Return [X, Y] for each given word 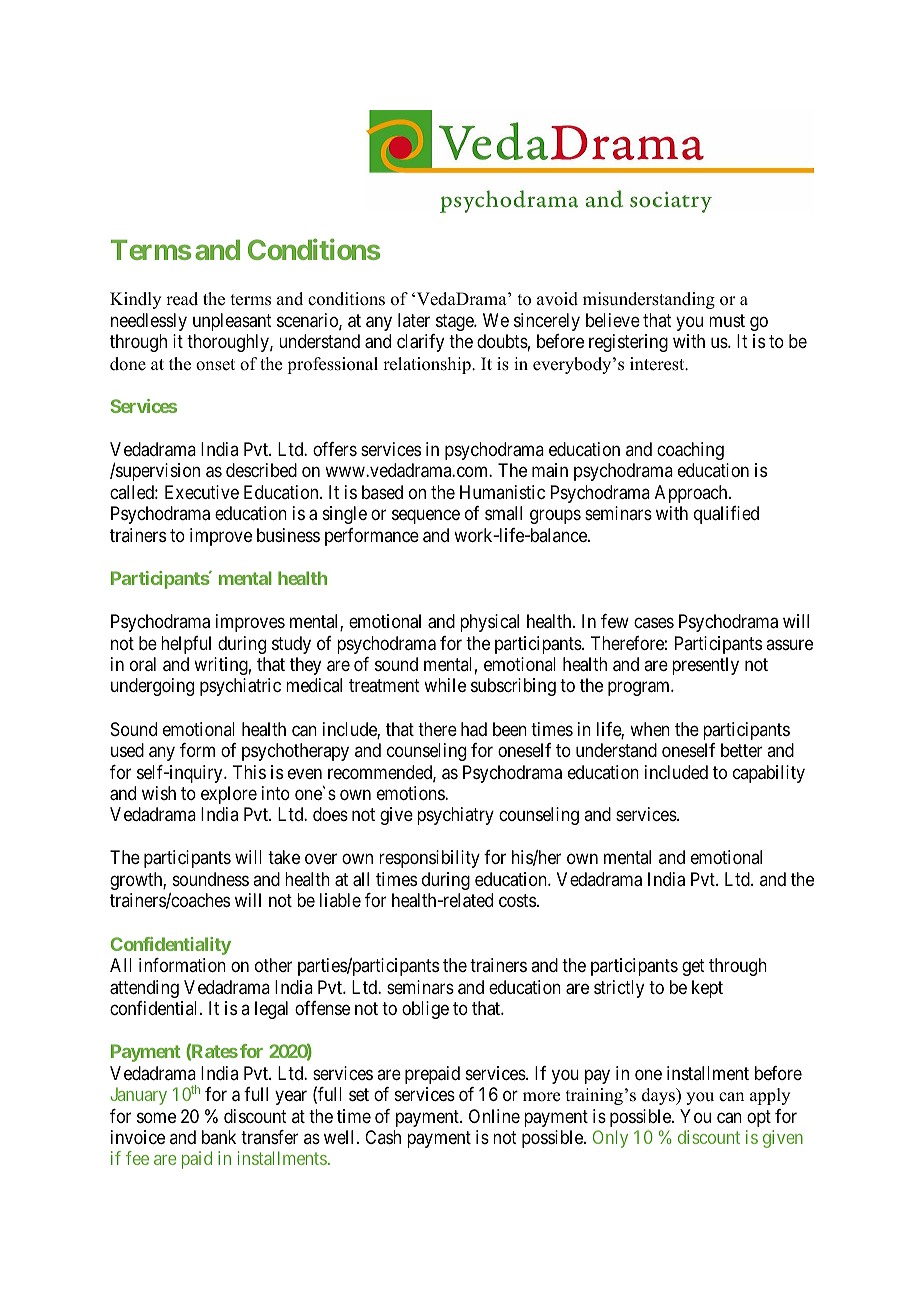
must [727, 320]
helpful [186, 645]
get [693, 967]
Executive [202, 492]
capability [769, 774]
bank [219, 1137]
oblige [425, 1010]
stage [455, 322]
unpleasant [232, 322]
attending [144, 989]
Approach [692, 494]
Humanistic [502, 492]
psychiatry [455, 816]
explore [229, 795]
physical [489, 623]
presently [705, 666]
